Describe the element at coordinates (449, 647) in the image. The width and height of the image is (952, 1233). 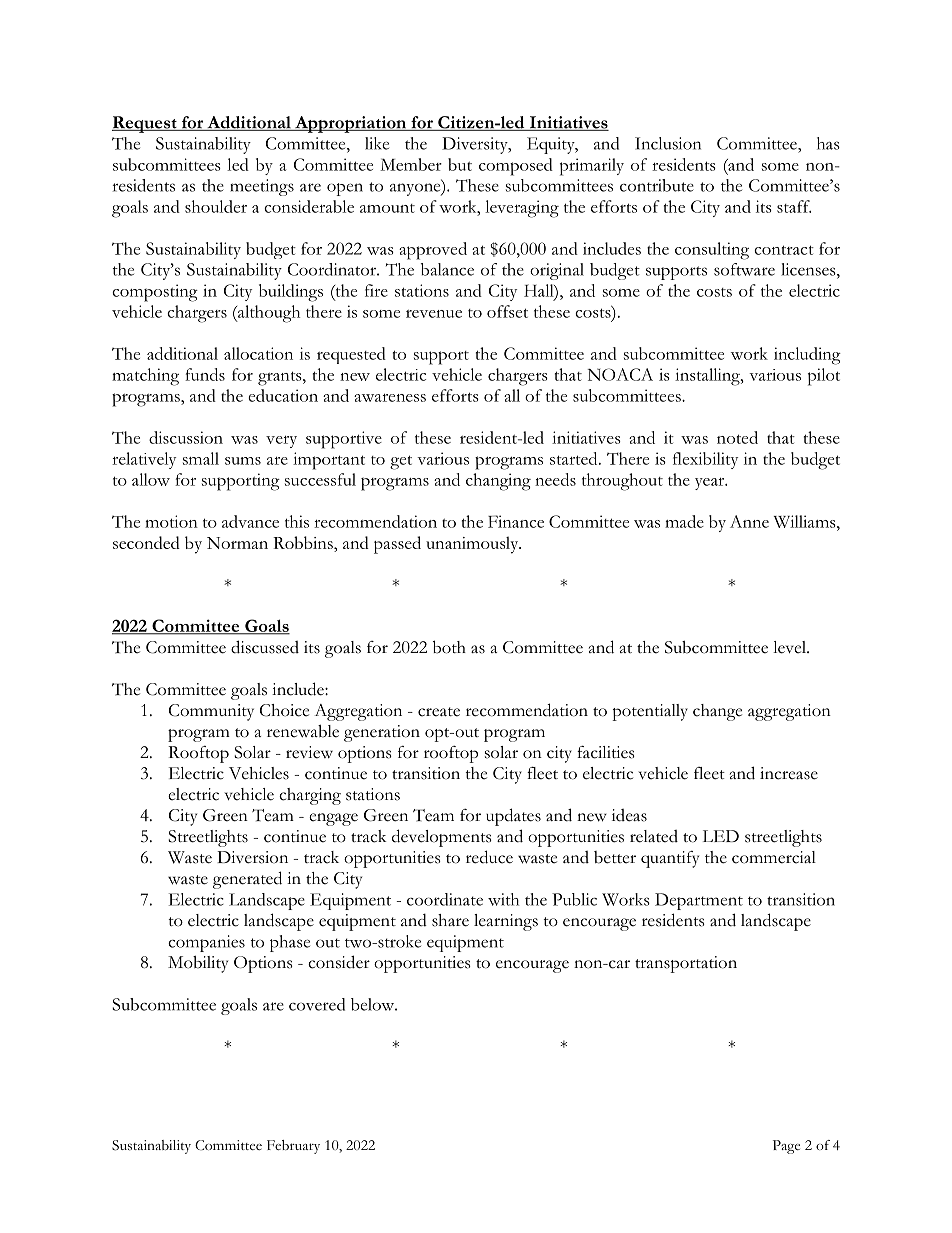
I see `both` at that location.
